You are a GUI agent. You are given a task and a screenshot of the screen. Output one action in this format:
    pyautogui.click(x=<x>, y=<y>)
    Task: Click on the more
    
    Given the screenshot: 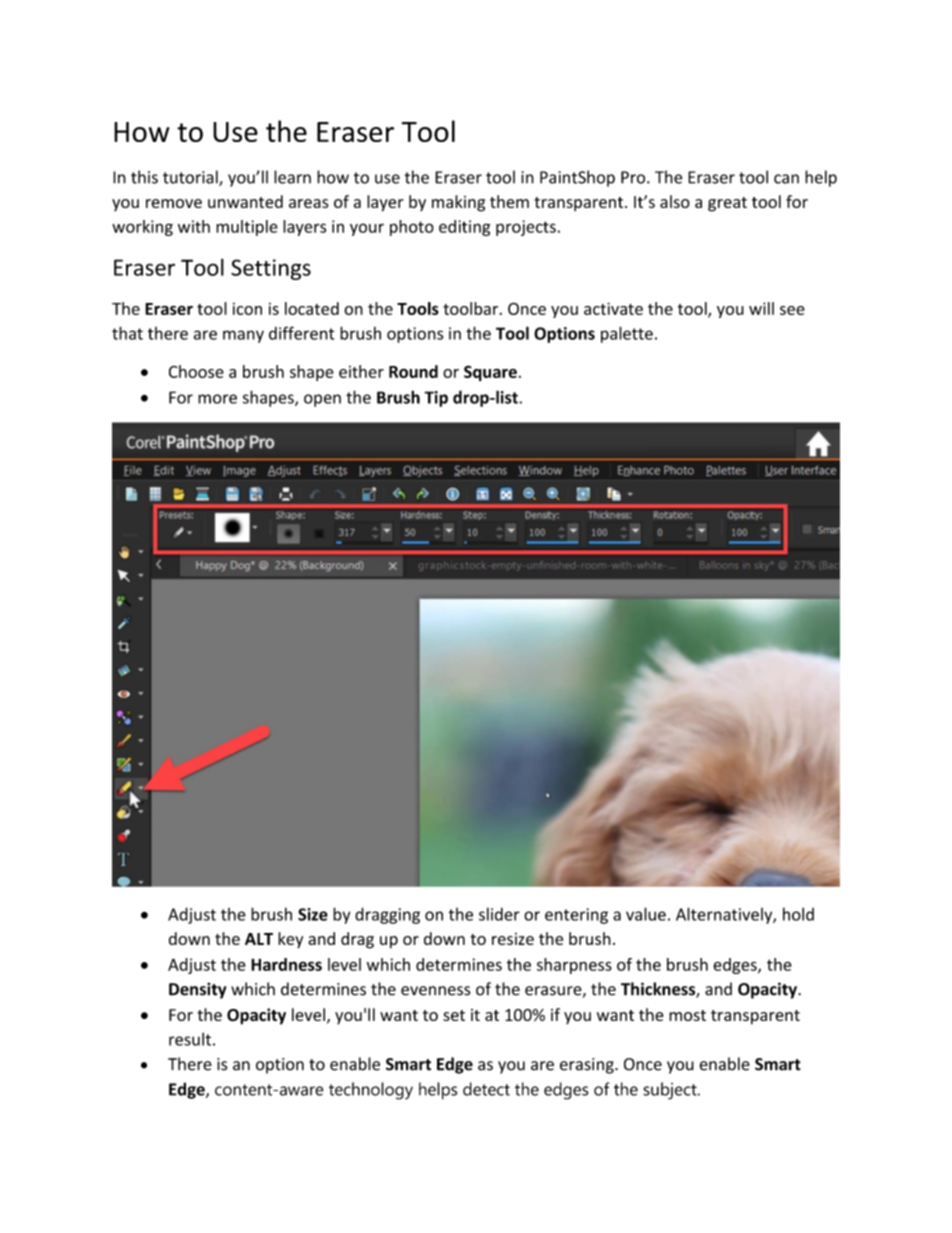 What is the action you would take?
    pyautogui.click(x=217, y=399)
